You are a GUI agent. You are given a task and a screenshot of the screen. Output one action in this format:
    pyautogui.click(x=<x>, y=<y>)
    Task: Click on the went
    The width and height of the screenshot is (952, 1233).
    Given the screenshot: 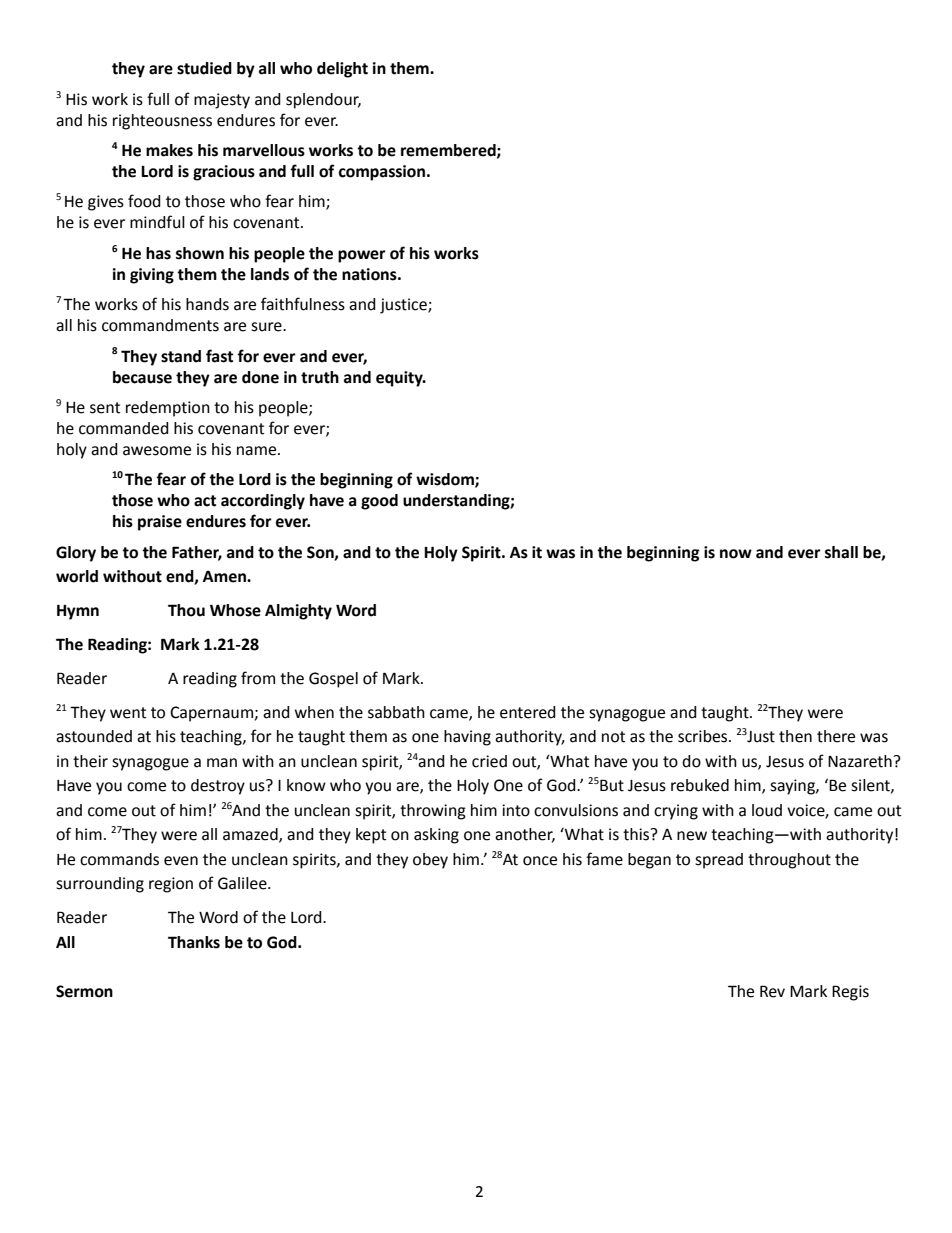 What is the action you would take?
    pyautogui.click(x=128, y=713)
